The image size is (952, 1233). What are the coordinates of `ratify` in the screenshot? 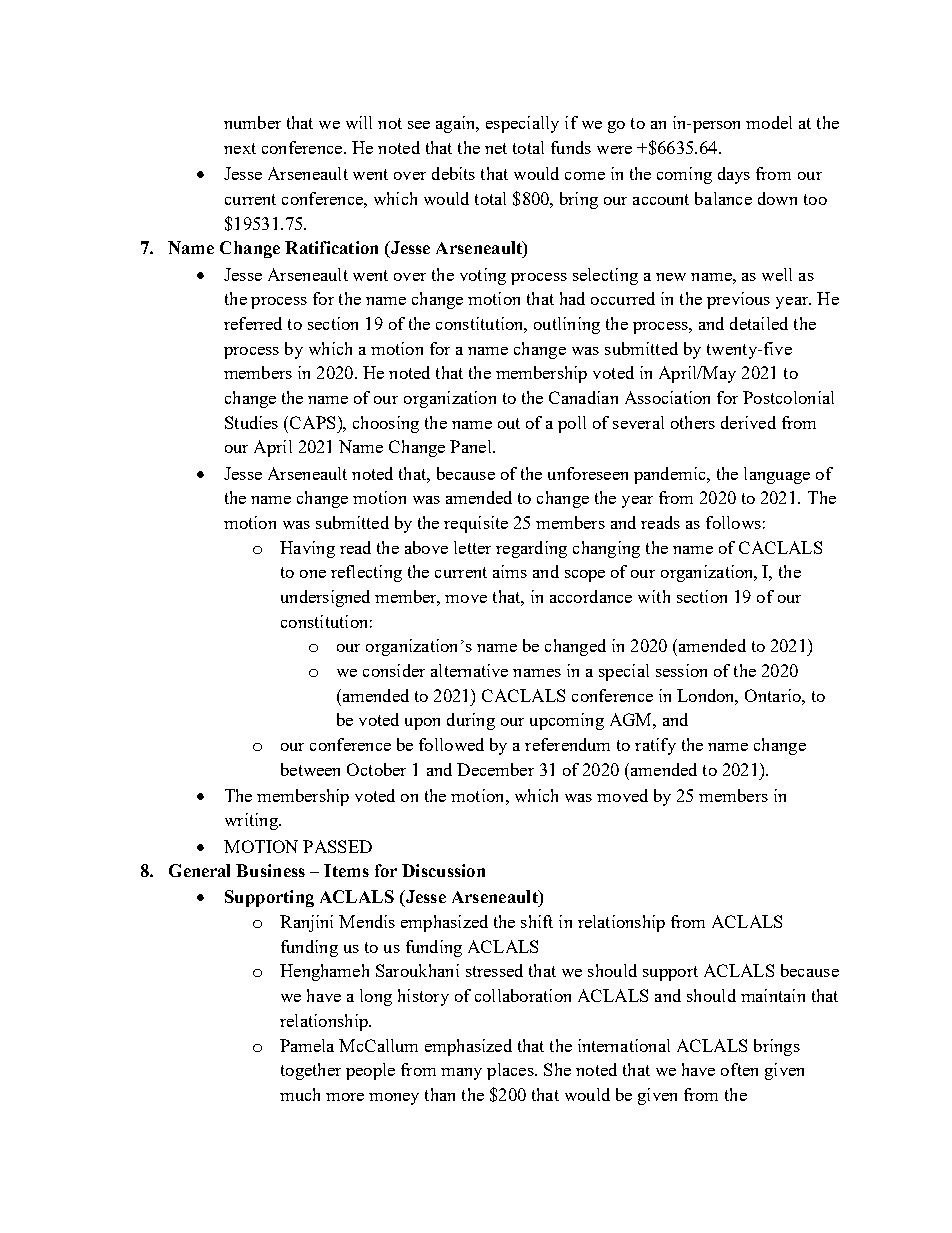 It's located at (655, 746).
